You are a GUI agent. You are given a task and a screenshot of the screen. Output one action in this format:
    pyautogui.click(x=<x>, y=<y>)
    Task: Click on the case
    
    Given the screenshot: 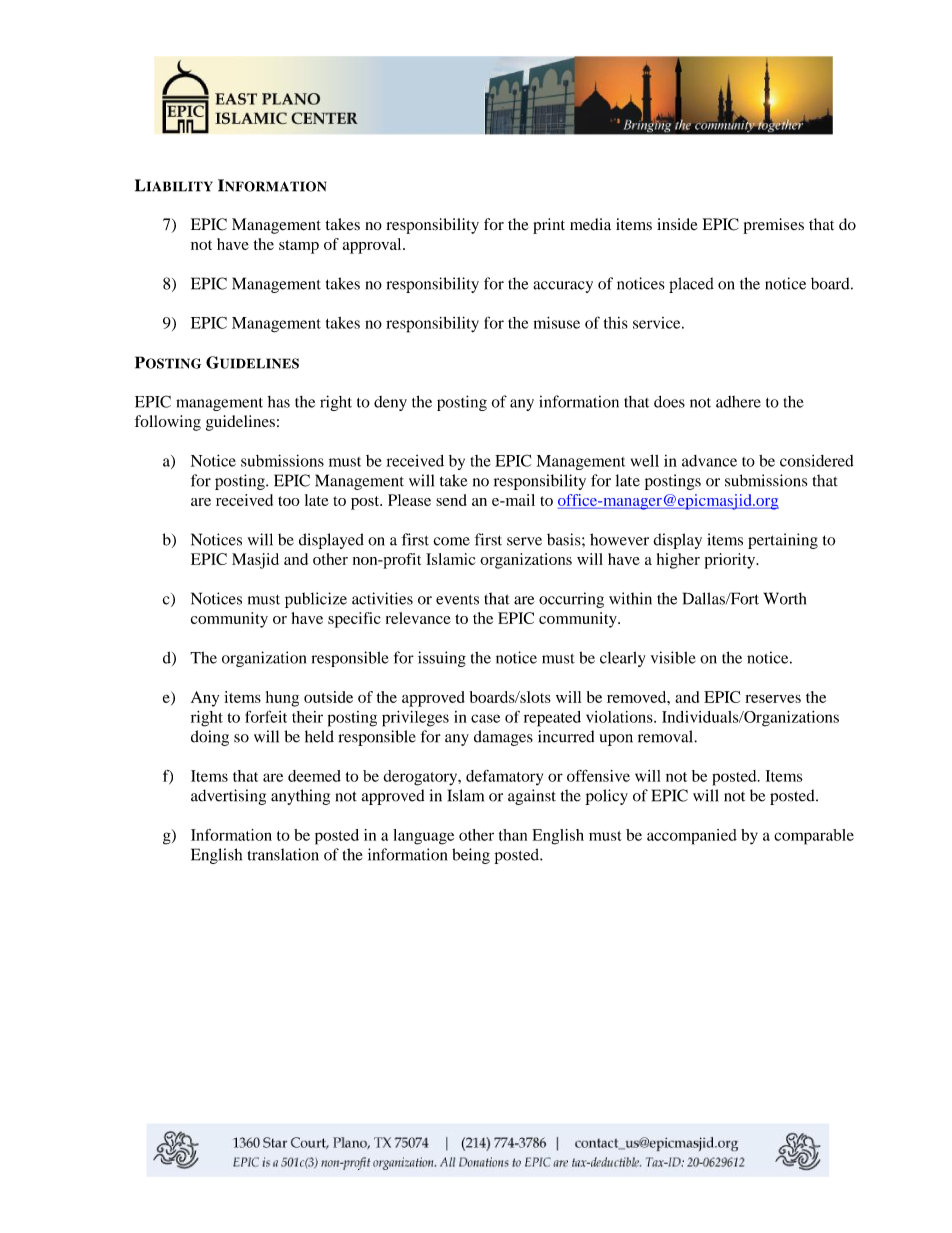 What is the action you would take?
    pyautogui.click(x=485, y=718)
